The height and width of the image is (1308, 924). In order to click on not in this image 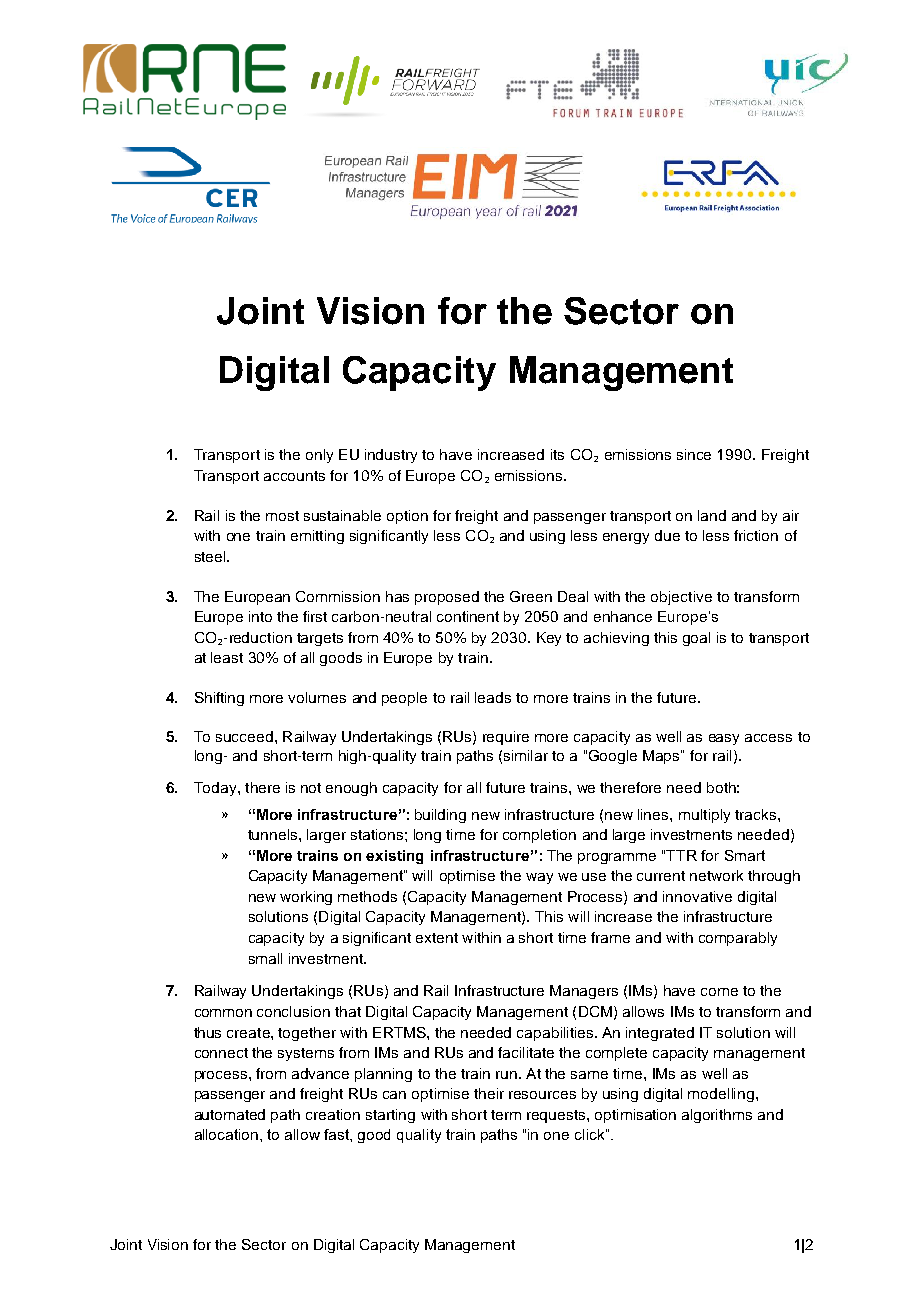, I will do `click(311, 788)`.
